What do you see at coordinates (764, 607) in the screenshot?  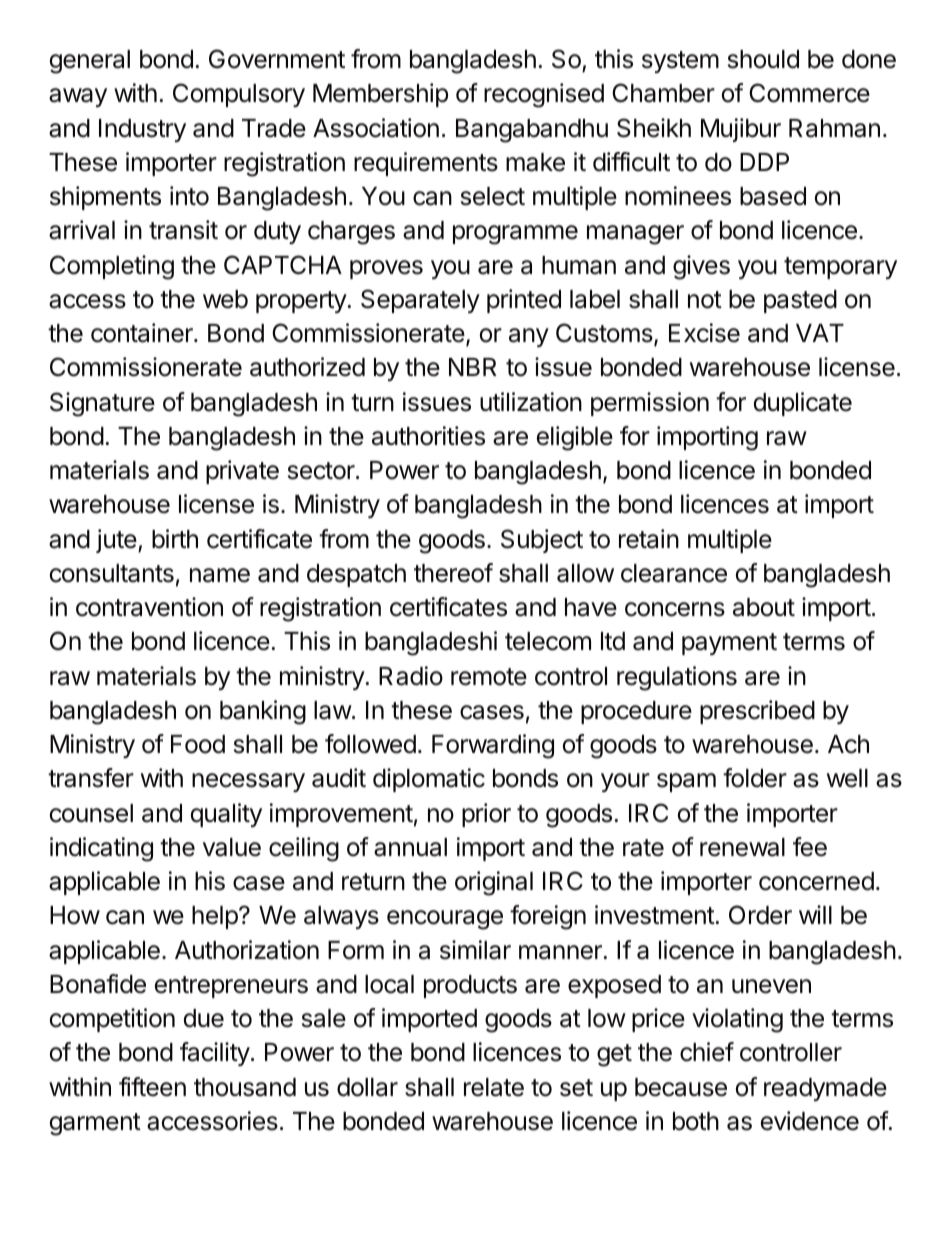 I see `about` at bounding box center [764, 607].
